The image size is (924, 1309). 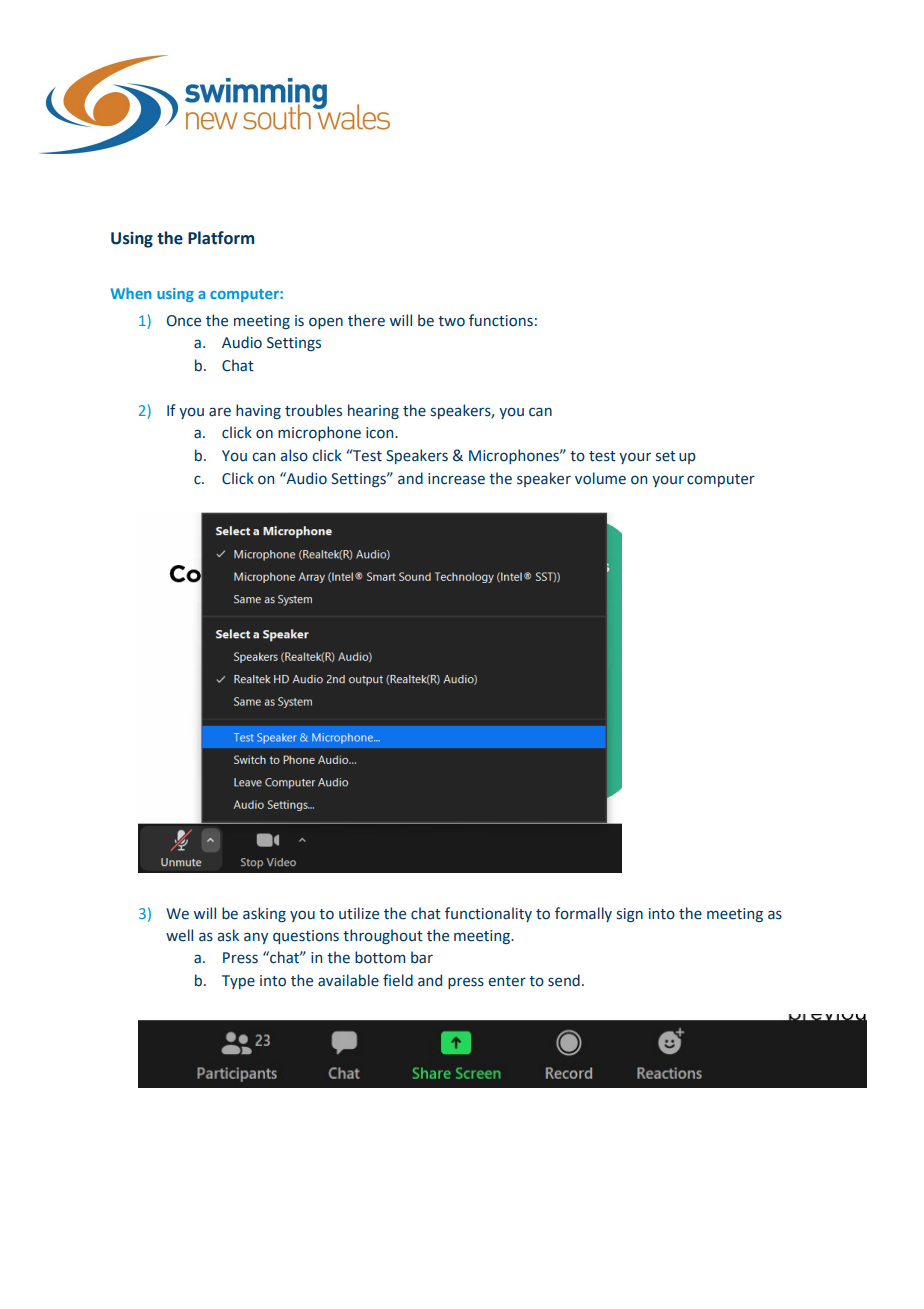 What do you see at coordinates (583, 914) in the image?
I see `formally` at bounding box center [583, 914].
